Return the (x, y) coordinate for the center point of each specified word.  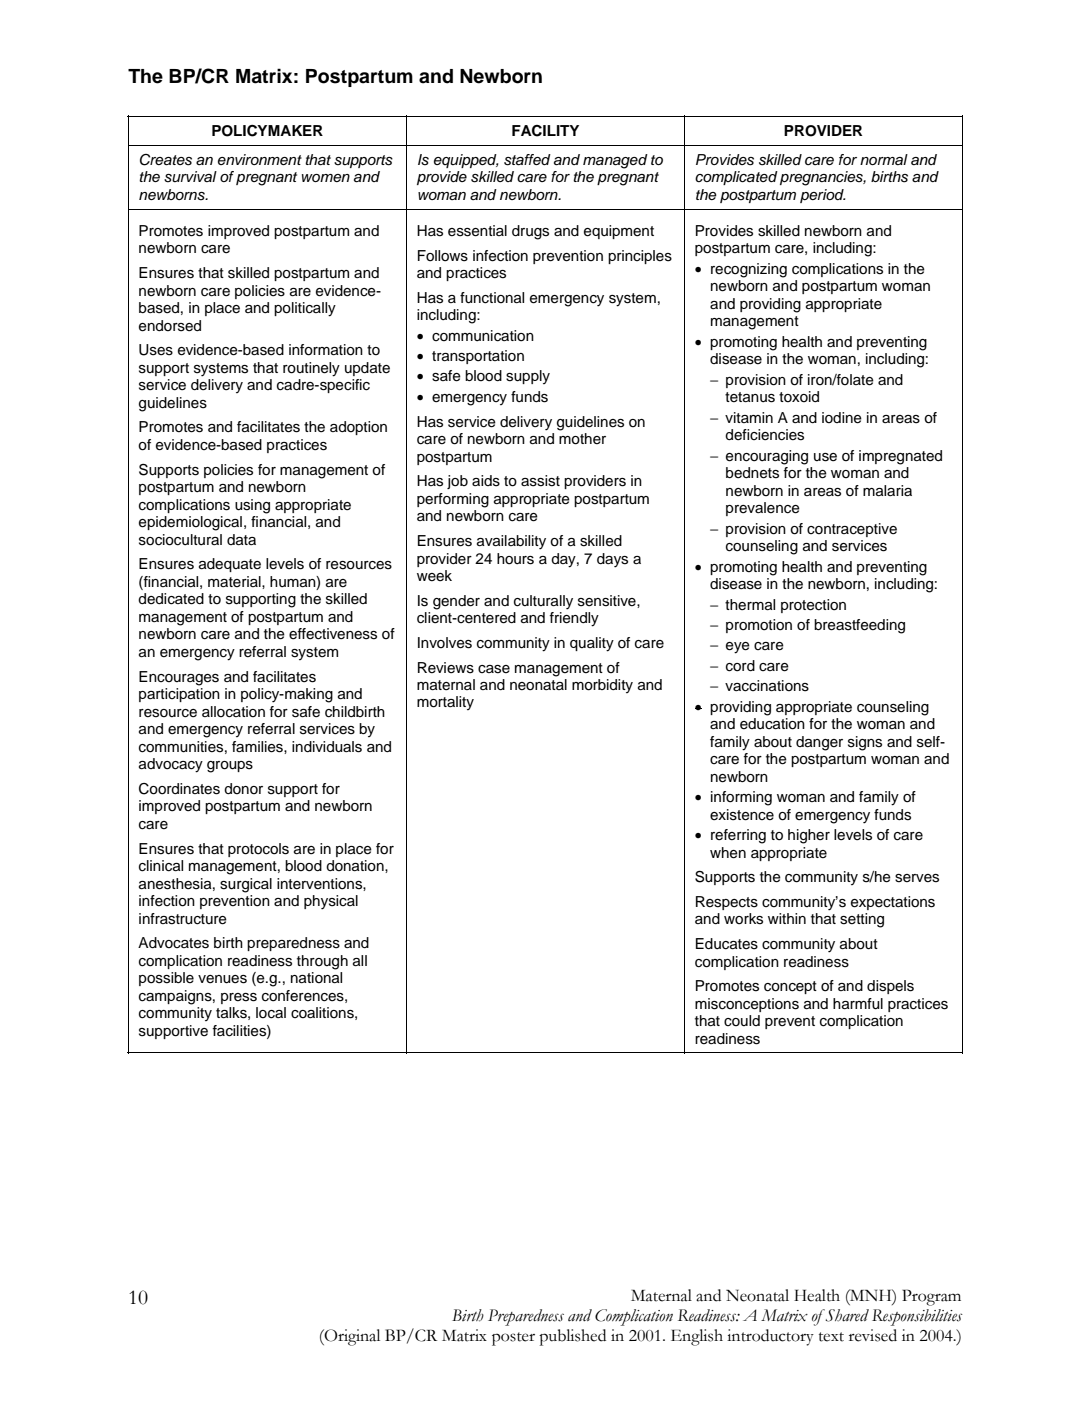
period (822, 196)
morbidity (602, 686)
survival (190, 177)
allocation (233, 712)
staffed (527, 160)
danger (819, 743)
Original (351, 1337)
